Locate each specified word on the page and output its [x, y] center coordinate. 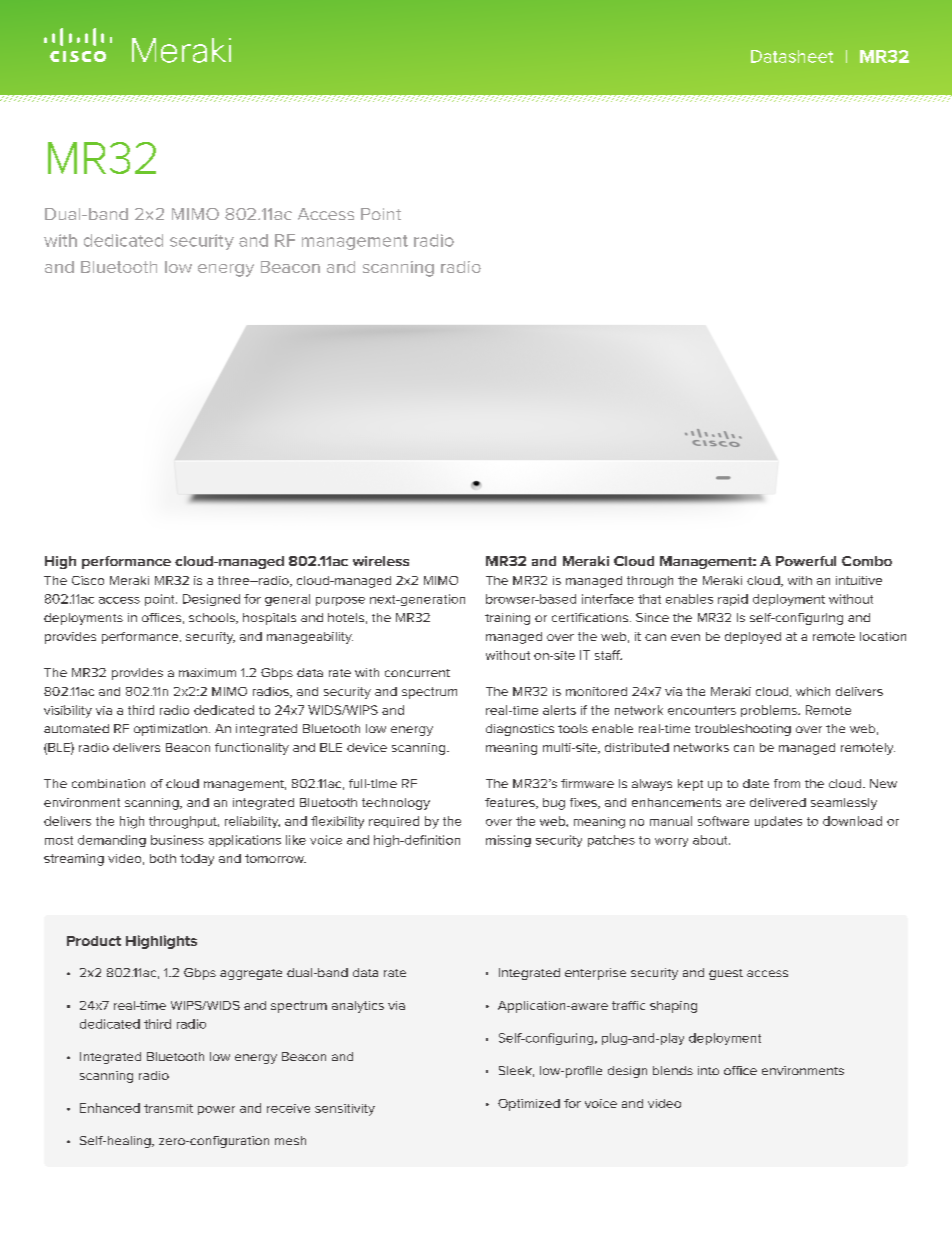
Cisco [88, 580]
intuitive [859, 580]
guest [726, 974]
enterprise [595, 974]
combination [108, 783]
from [787, 783]
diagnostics [520, 730]
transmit [168, 1108]
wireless [381, 561]
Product [94, 941]
